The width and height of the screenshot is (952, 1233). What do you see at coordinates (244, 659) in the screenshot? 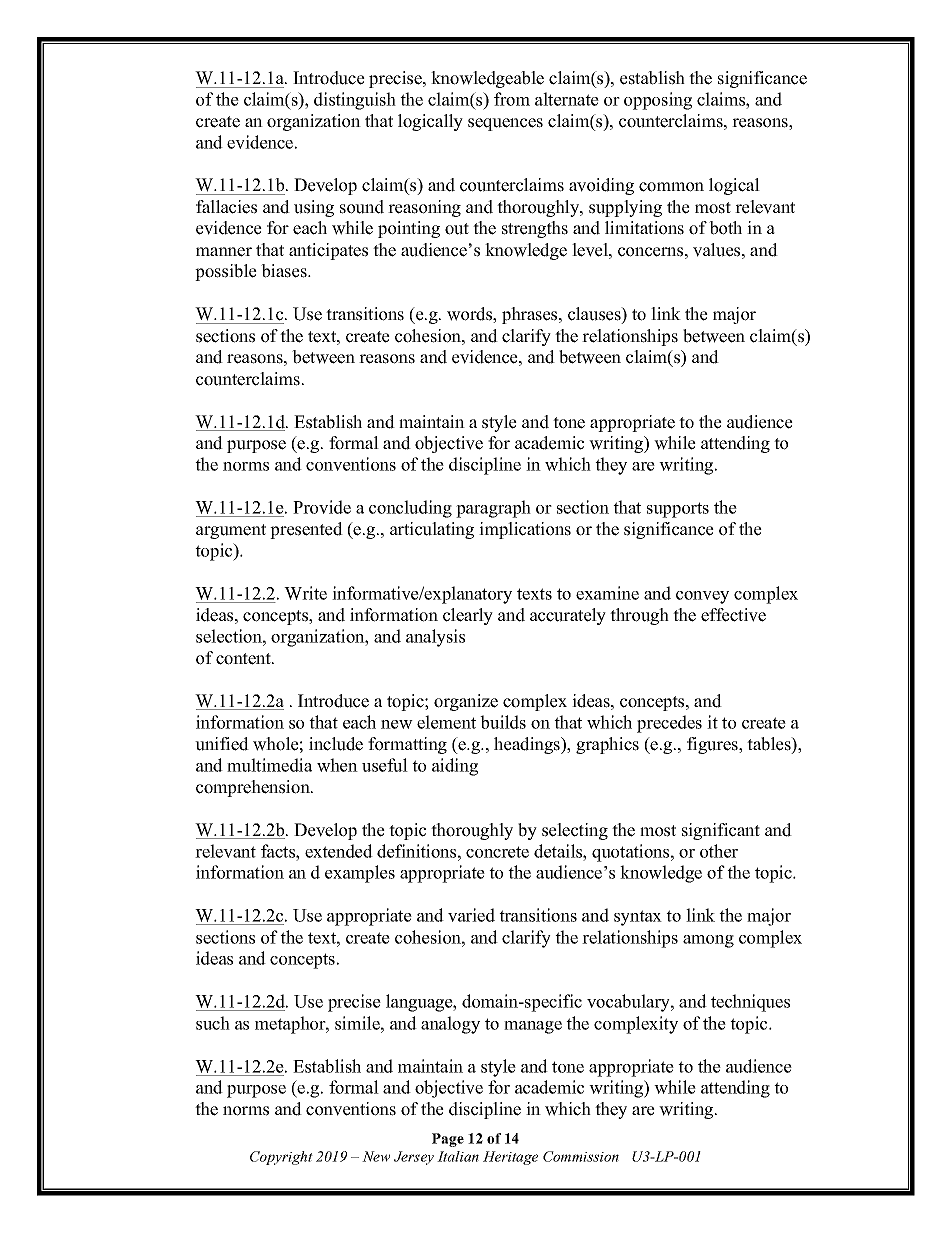
I see `content` at bounding box center [244, 659].
